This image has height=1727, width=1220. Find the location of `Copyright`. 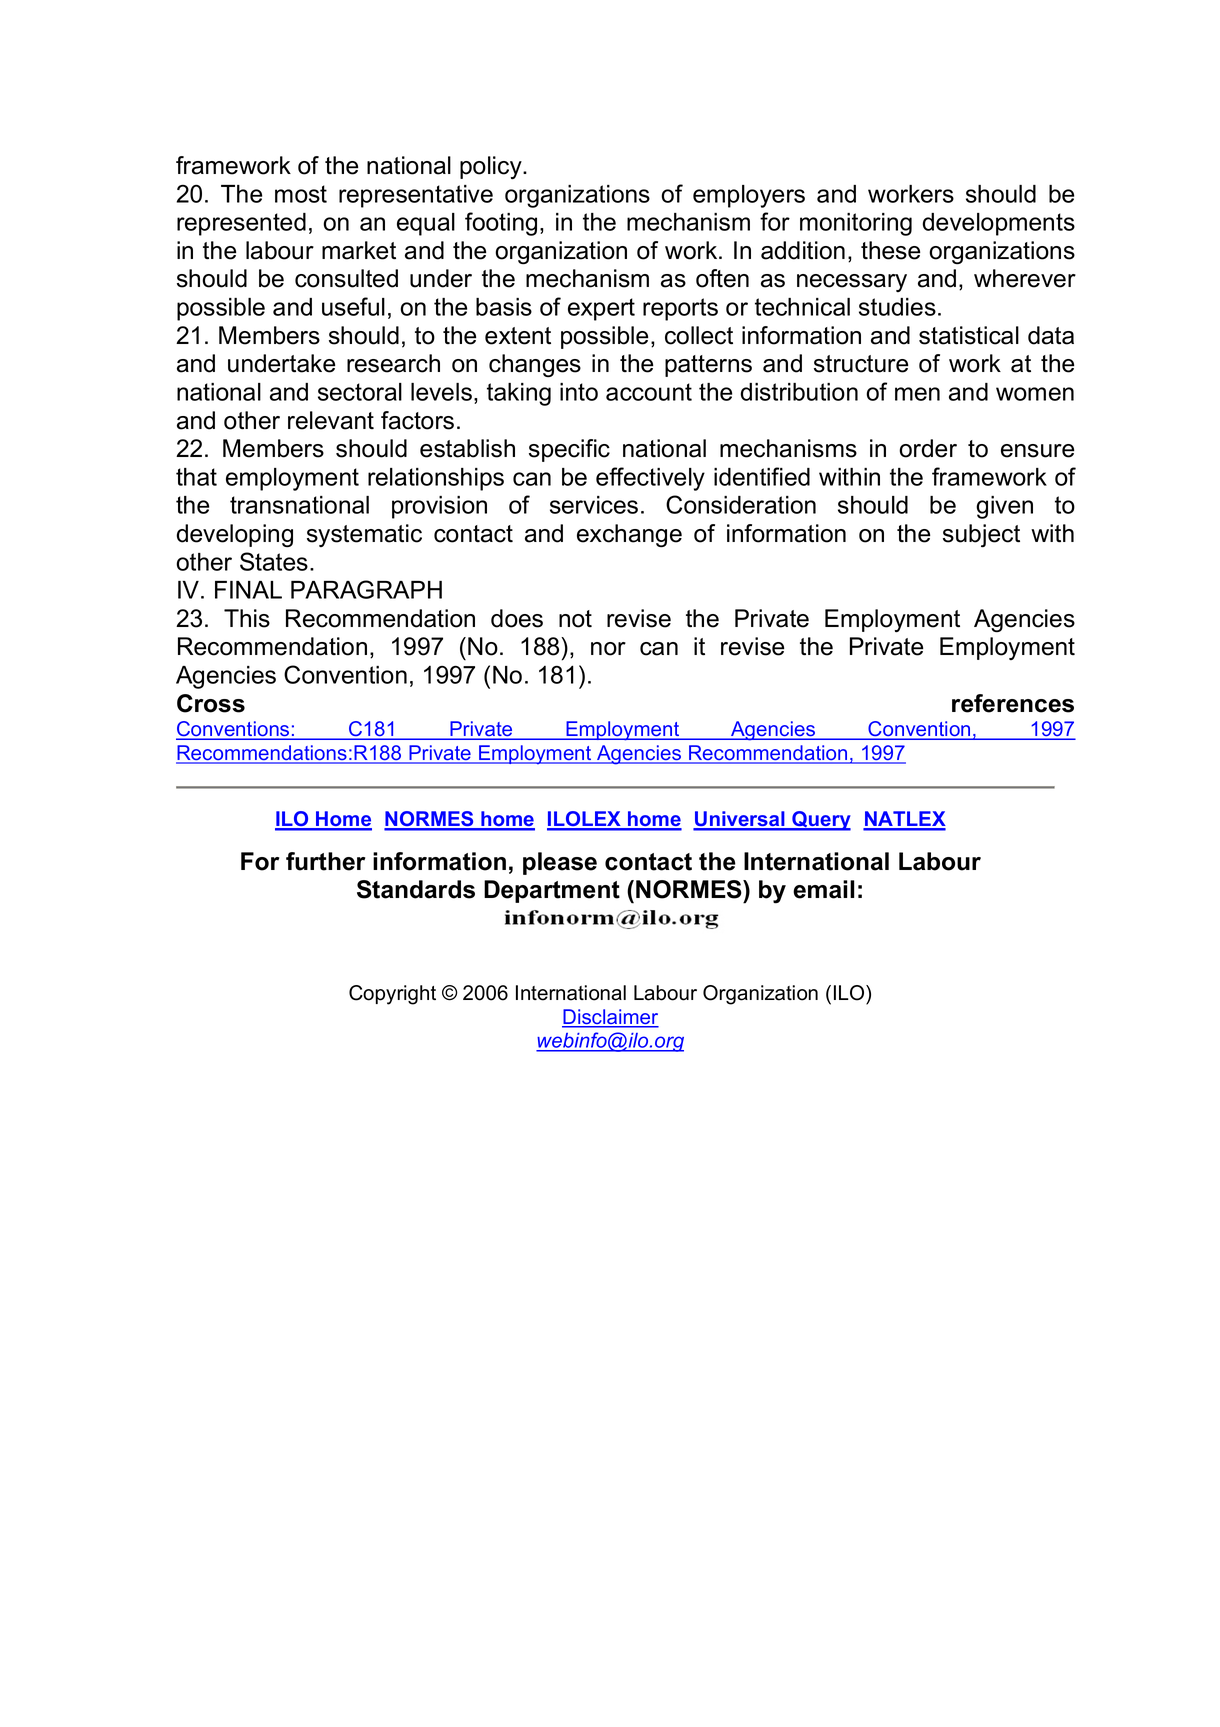

Copyright is located at coordinates (392, 995).
